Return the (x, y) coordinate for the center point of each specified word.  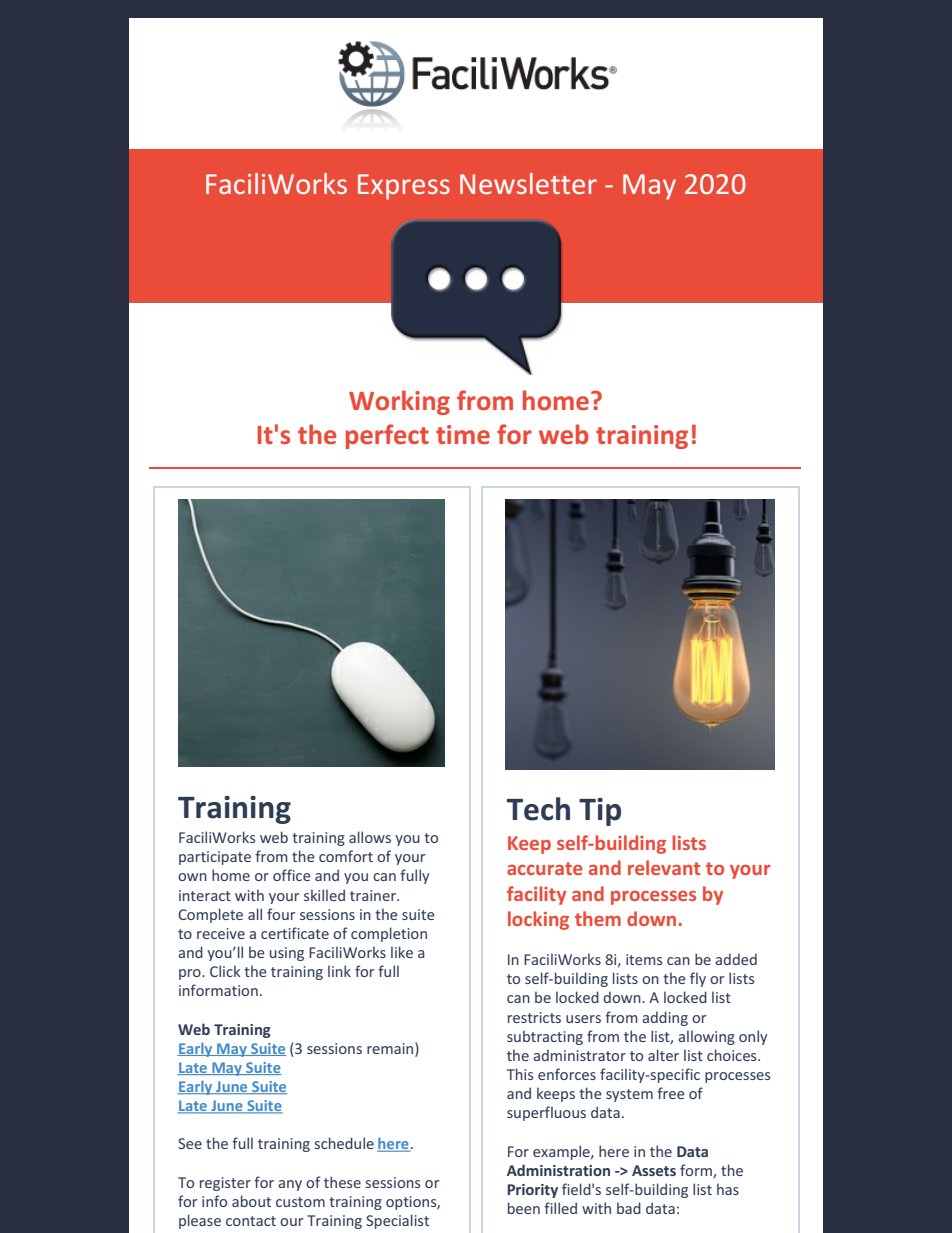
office (292, 875)
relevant (664, 867)
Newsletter (528, 183)
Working (399, 402)
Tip (600, 812)
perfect (387, 436)
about (251, 1201)
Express (404, 187)
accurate (545, 868)
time (463, 434)
